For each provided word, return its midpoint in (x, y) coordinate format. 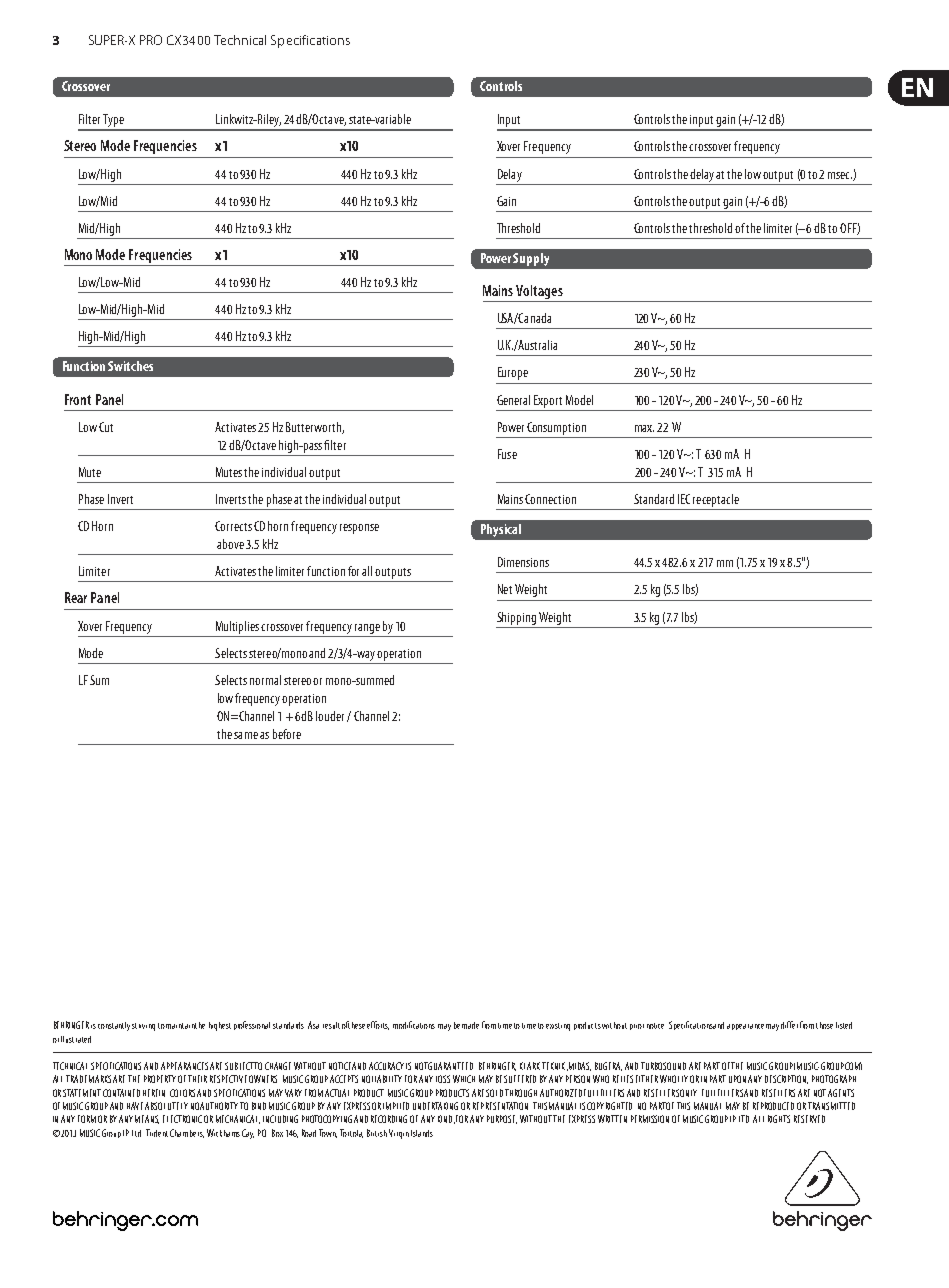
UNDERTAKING (435, 1106)
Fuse (507, 454)
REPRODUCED (773, 1106)
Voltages (540, 293)
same (246, 735)
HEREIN (154, 1093)
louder (330, 716)
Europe (513, 373)
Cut (106, 427)
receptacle (716, 500)
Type (114, 122)
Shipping (516, 618)
